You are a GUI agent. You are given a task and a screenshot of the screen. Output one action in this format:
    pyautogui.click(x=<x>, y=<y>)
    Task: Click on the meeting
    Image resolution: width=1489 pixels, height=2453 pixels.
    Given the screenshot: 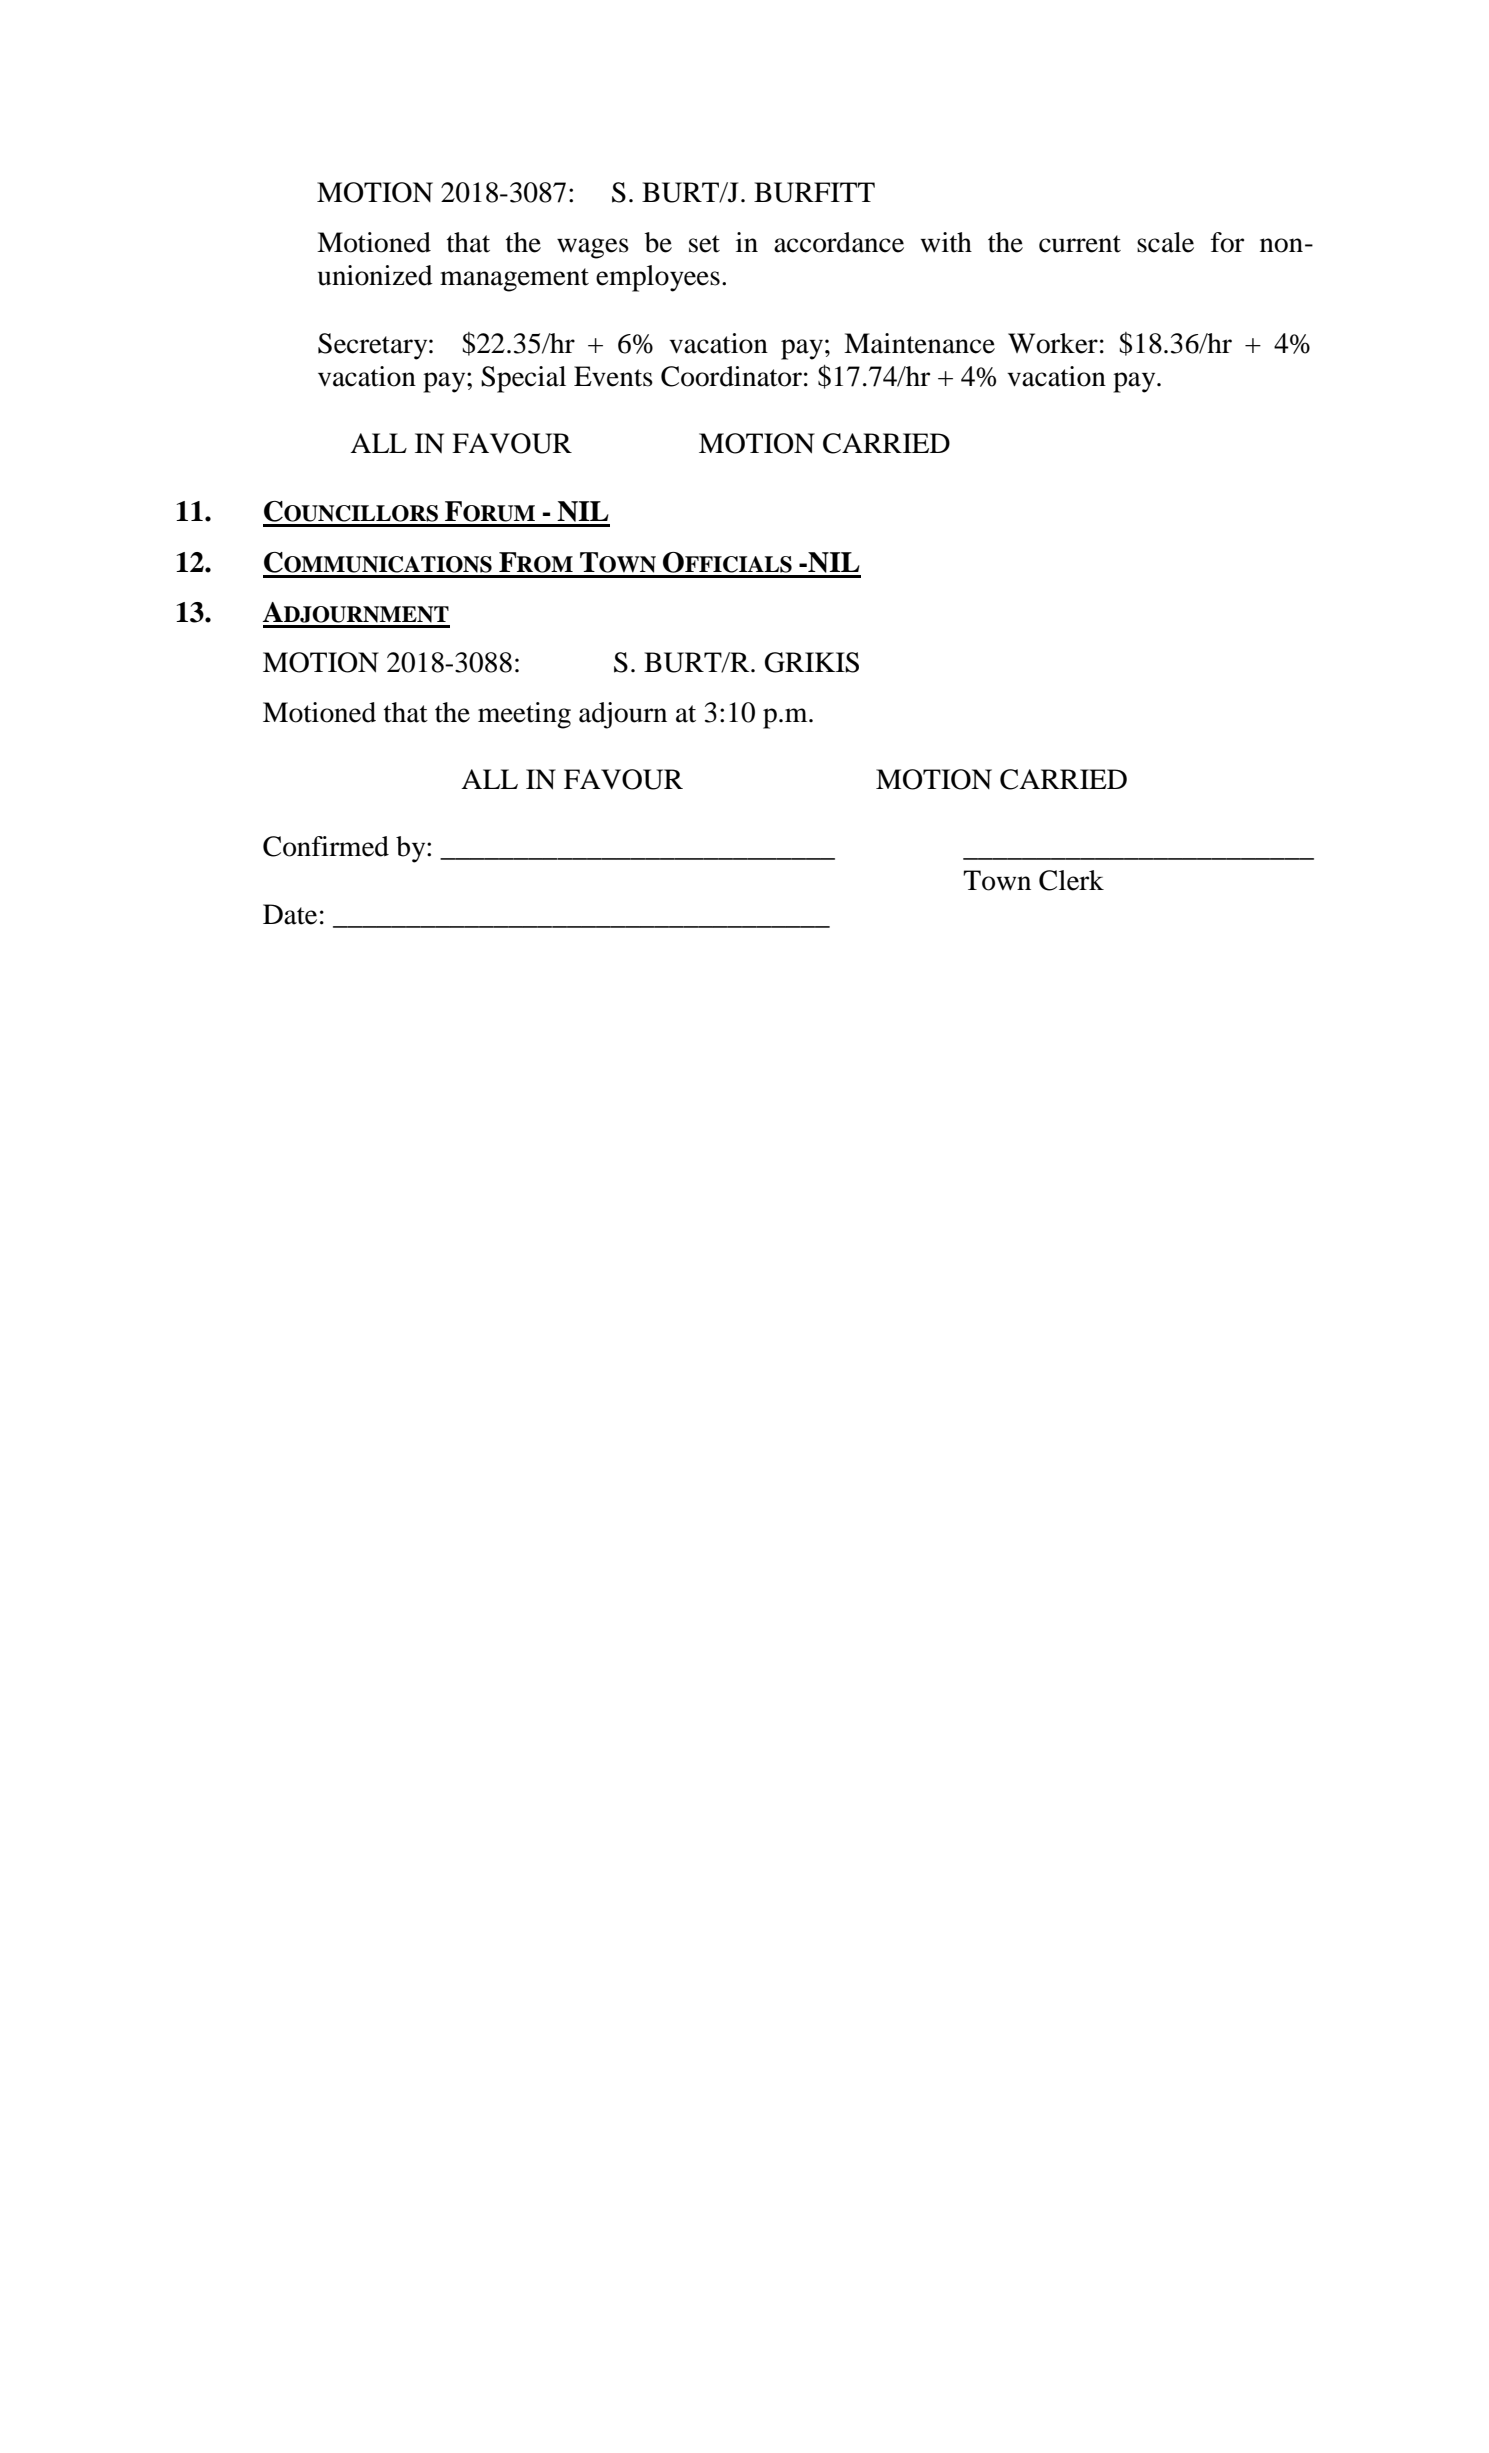 What is the action you would take?
    pyautogui.click(x=524, y=715)
